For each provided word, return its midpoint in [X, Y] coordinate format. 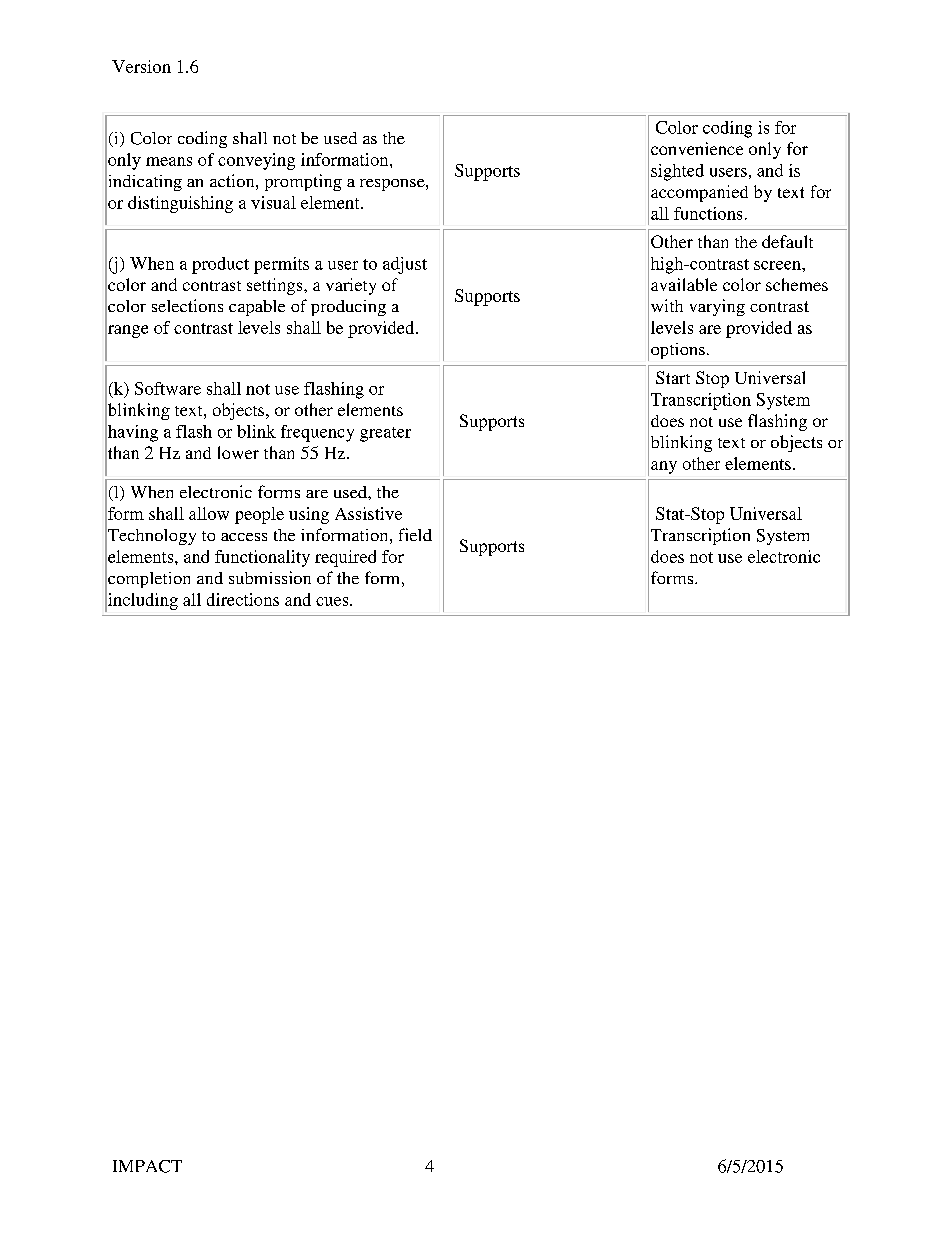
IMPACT [147, 1166]
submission [270, 577]
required [345, 558]
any [664, 467]
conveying [256, 161]
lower [238, 452]
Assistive [368, 513]
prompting [303, 182]
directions [243, 599]
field [415, 534]
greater [385, 434]
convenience [697, 148]
